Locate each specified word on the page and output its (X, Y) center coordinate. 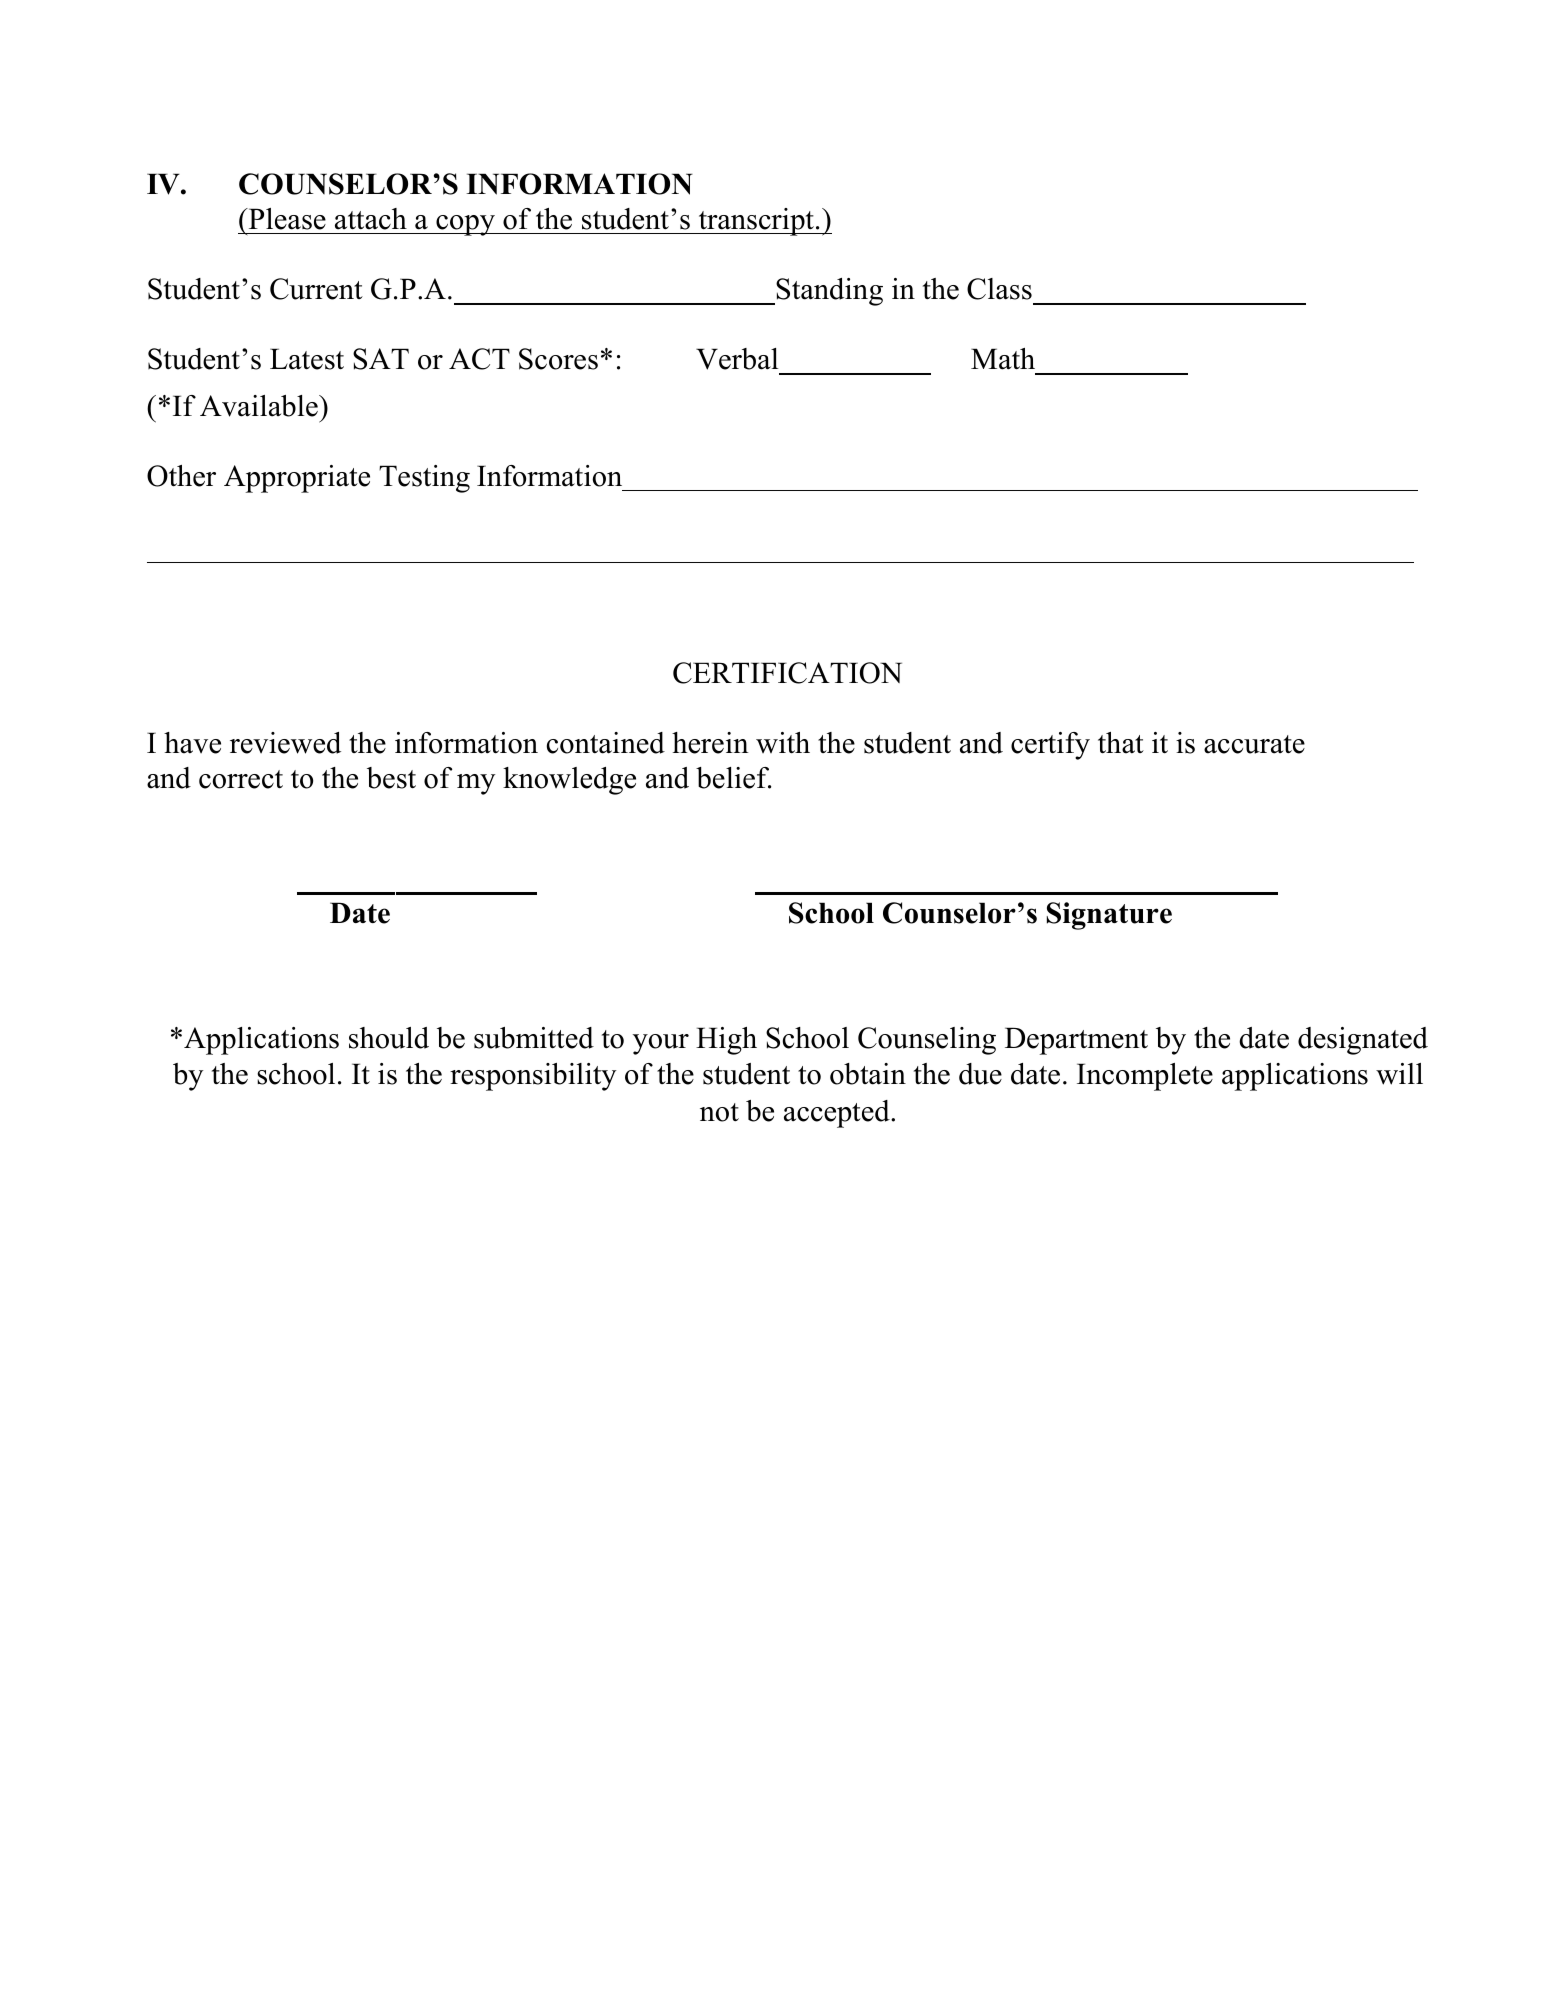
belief (733, 778)
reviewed (285, 743)
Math (1003, 359)
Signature (1109, 916)
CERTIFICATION (787, 673)
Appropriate (297, 479)
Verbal (737, 359)
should (389, 1038)
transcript (756, 222)
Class (999, 289)
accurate (1254, 744)
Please (286, 219)
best (391, 778)
